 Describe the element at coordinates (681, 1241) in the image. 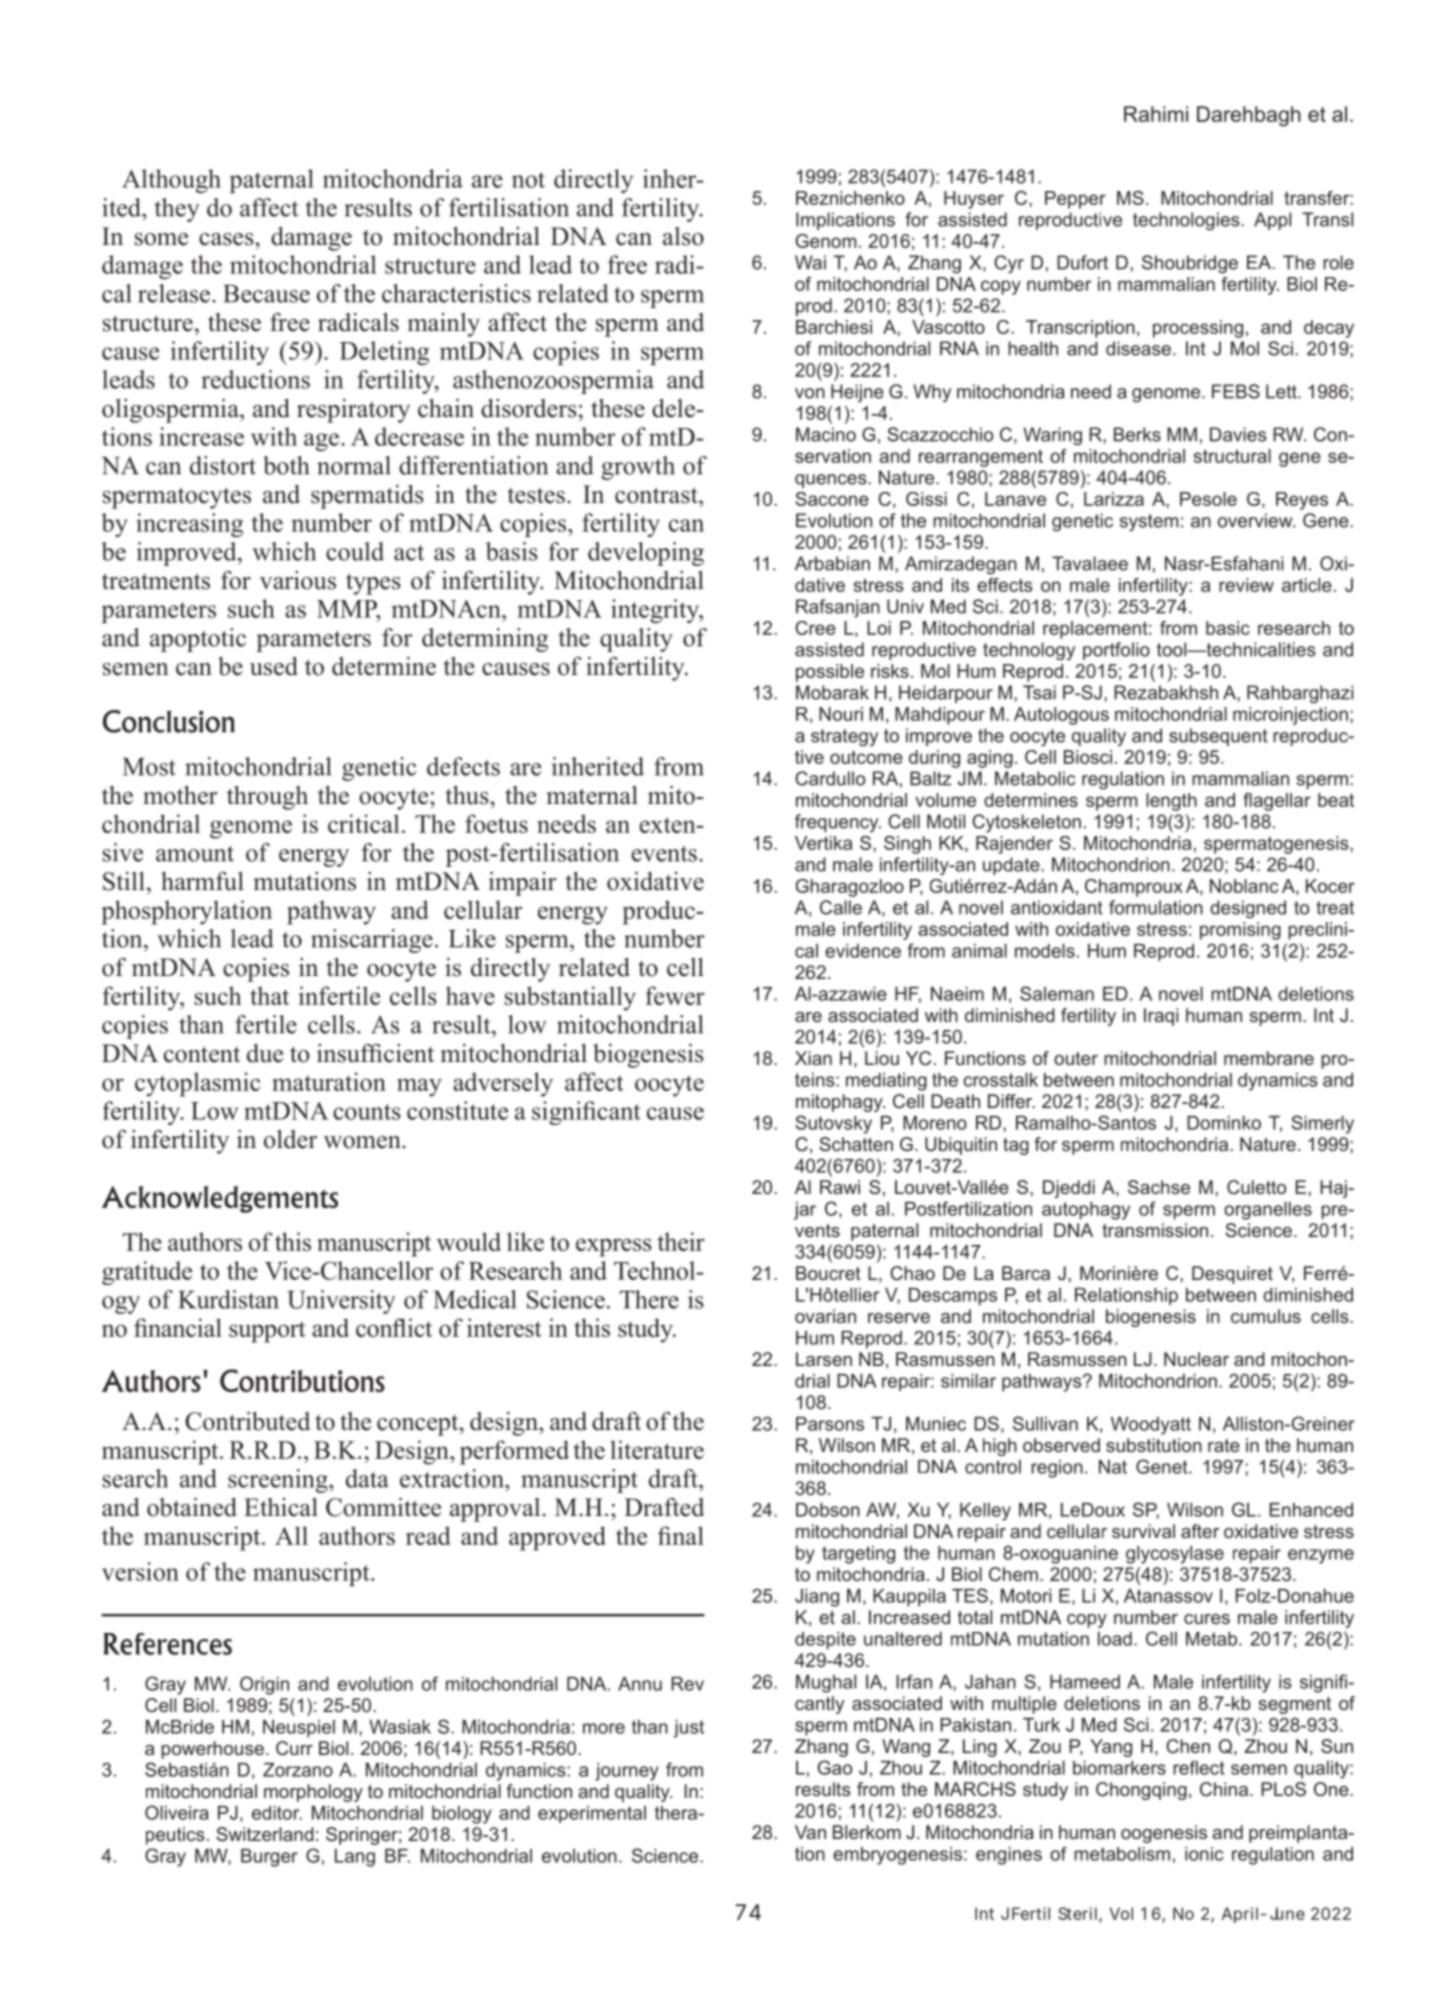

I see `their` at that location.
